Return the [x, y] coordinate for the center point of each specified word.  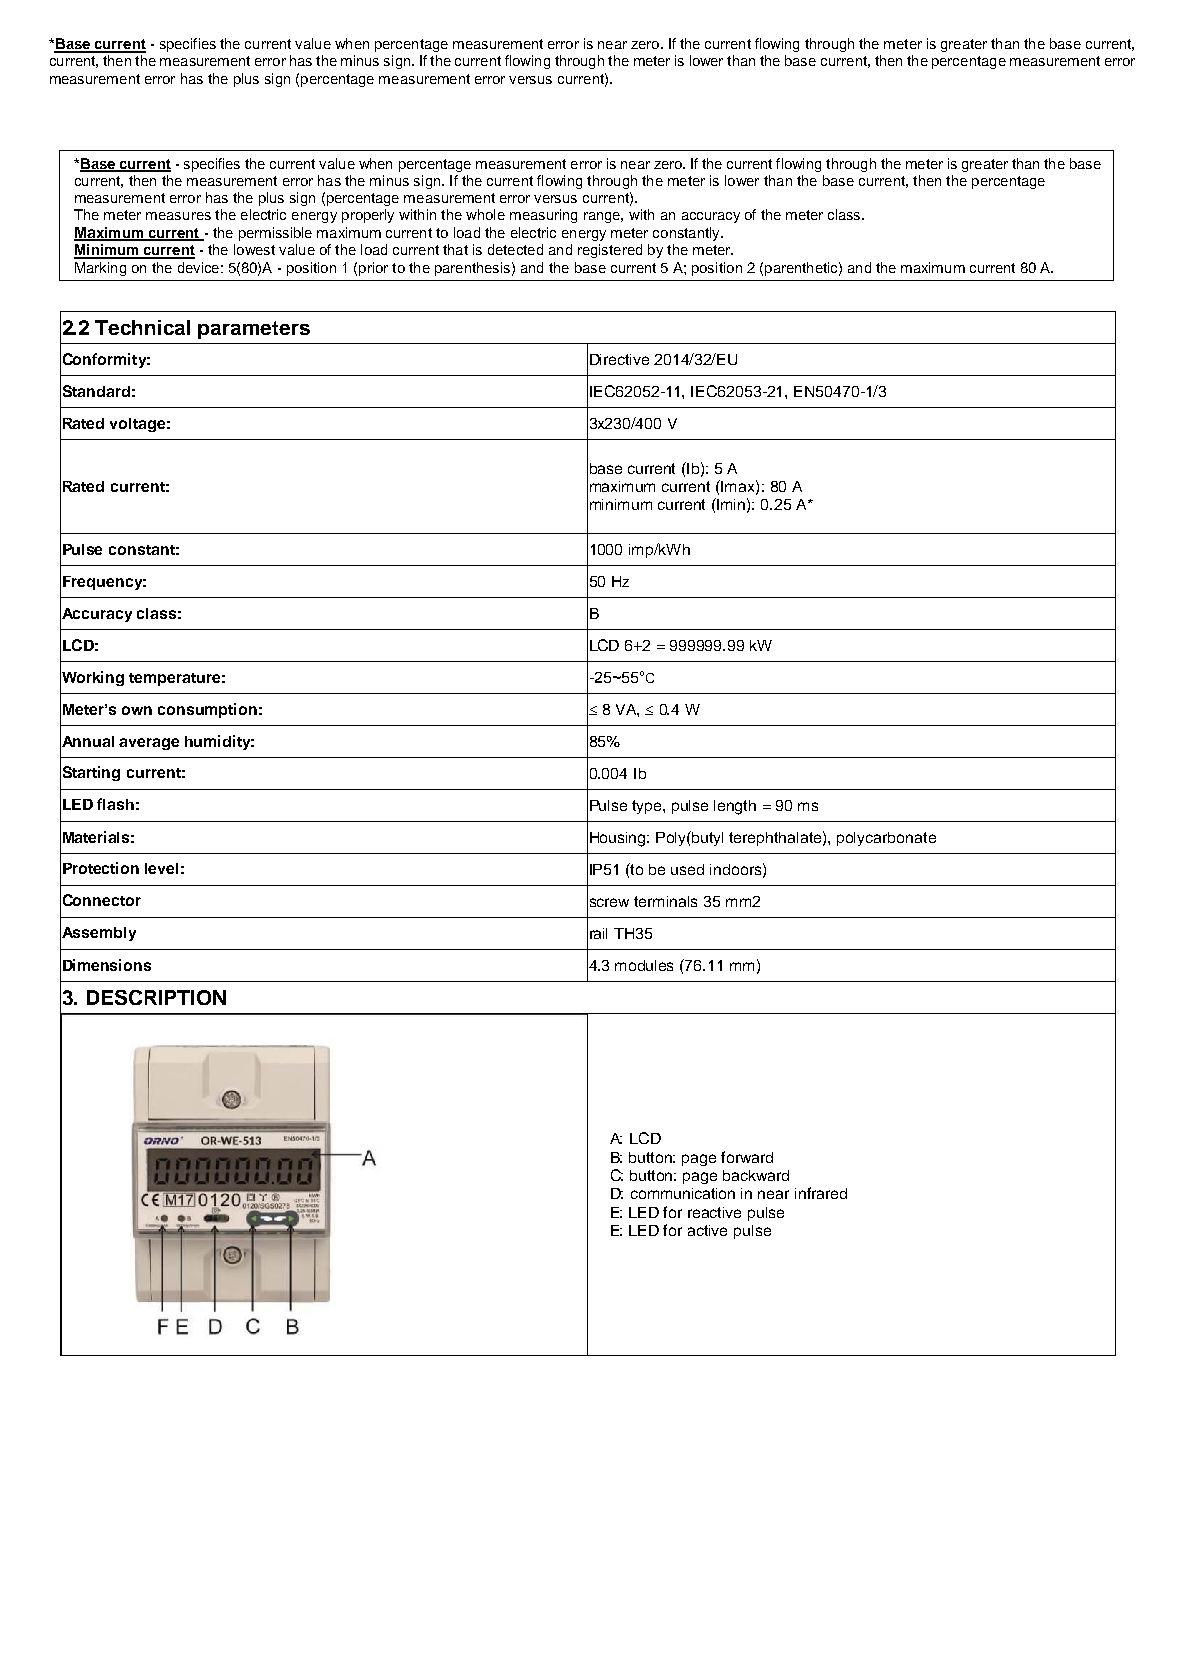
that [455, 249]
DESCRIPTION [156, 997]
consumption [207, 710]
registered [610, 251]
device [198, 267]
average [149, 744]
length [735, 807]
